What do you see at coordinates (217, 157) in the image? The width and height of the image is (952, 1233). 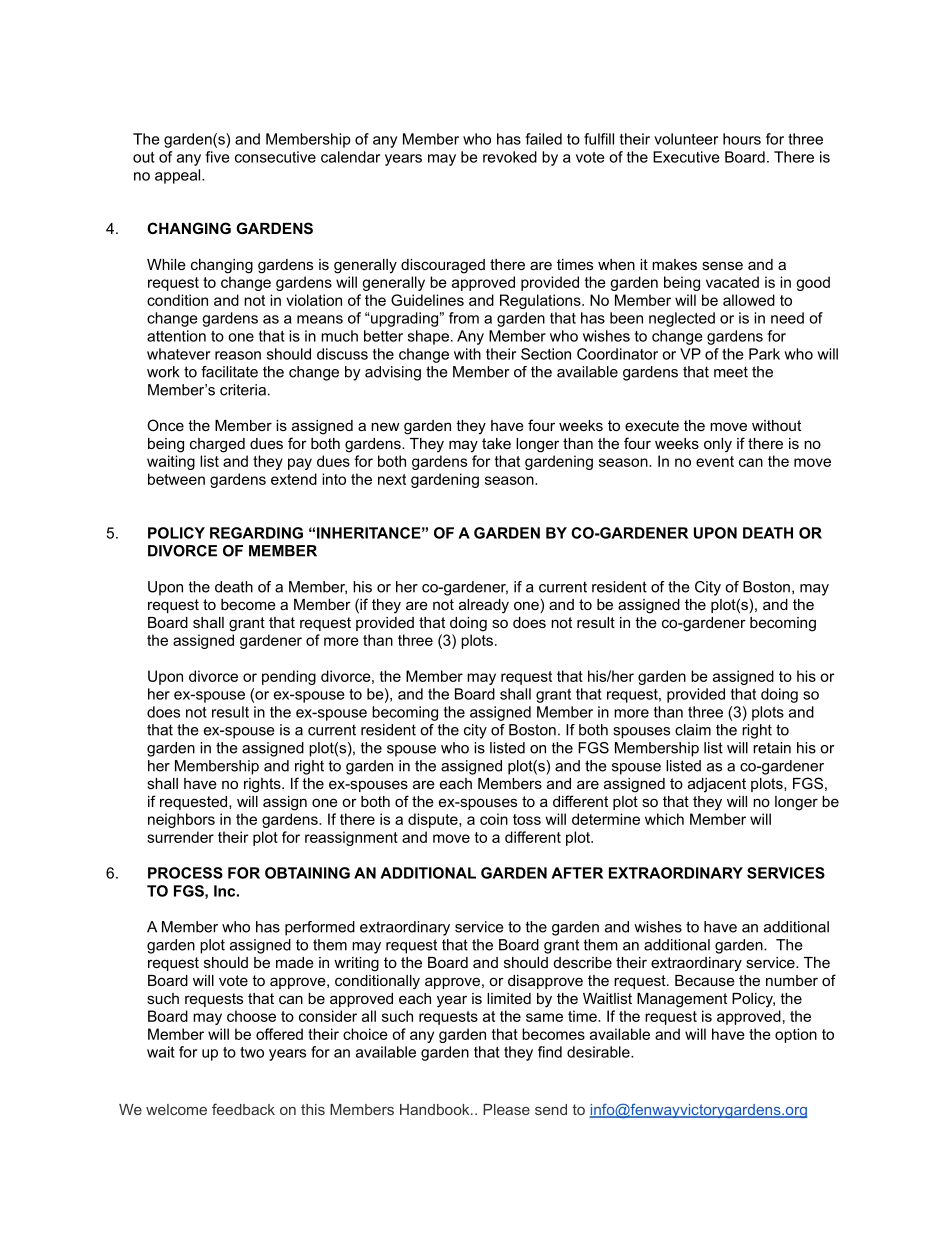 I see `five` at bounding box center [217, 157].
